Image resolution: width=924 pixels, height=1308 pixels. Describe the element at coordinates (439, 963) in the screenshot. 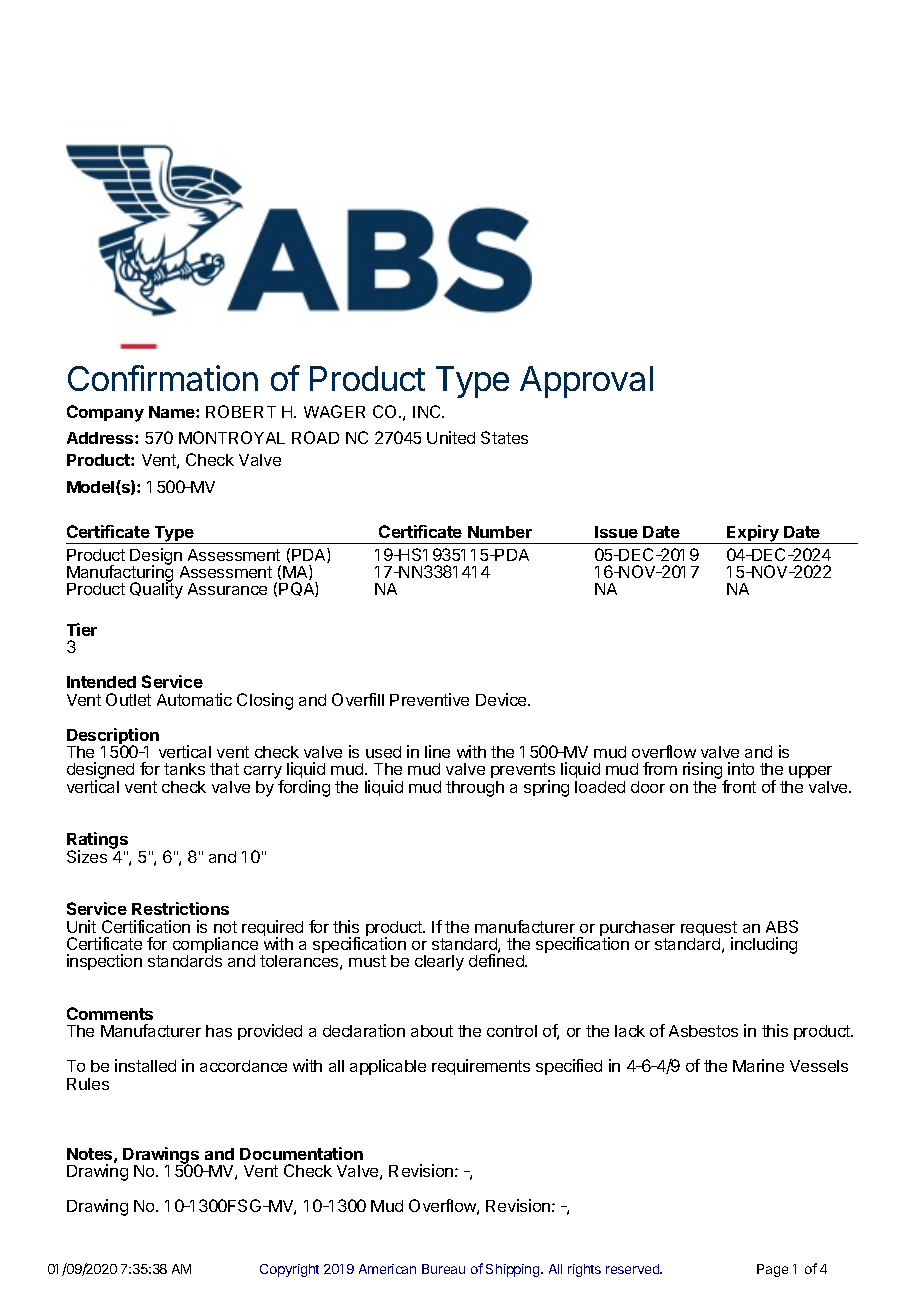

I see `clearly` at that location.
